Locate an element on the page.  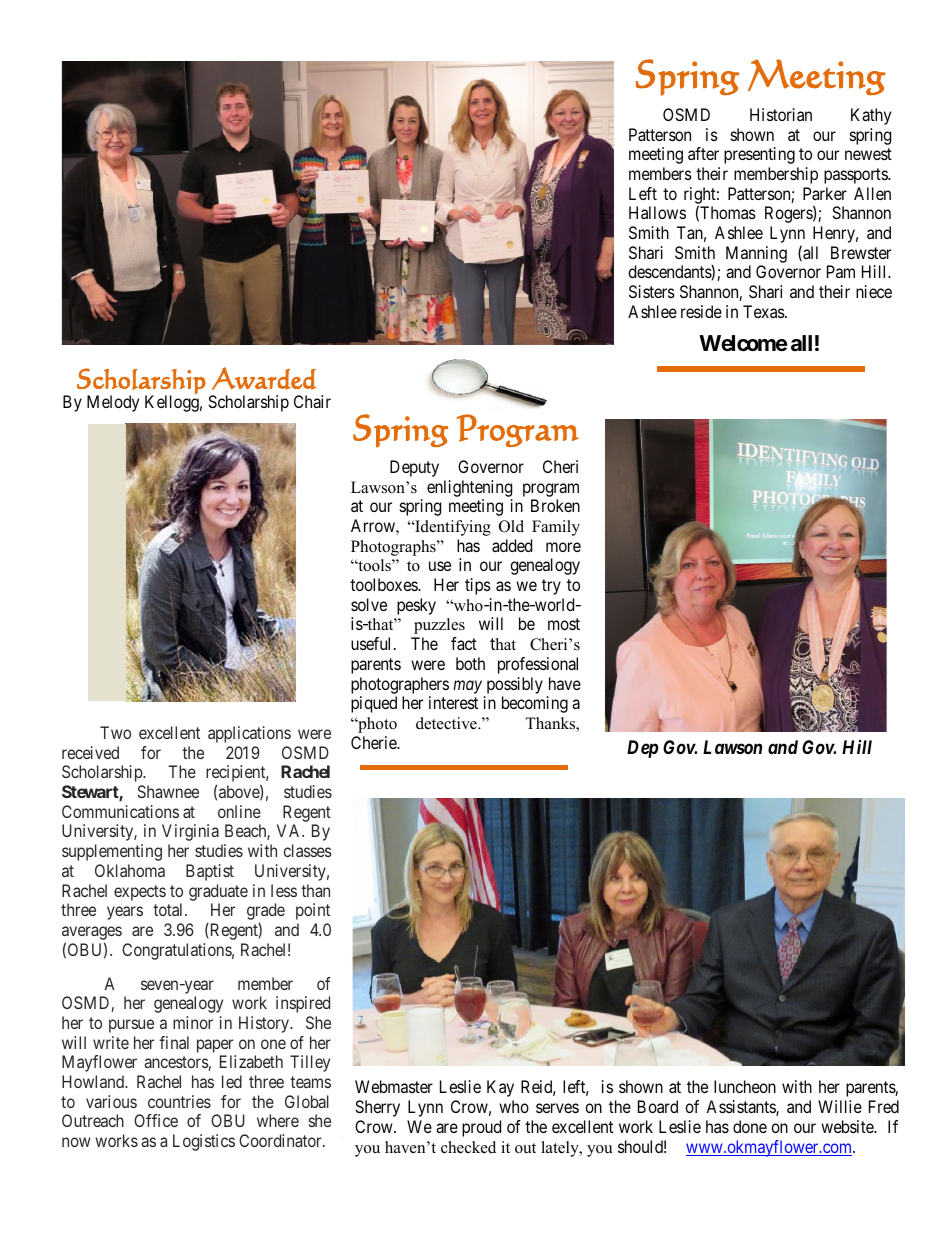
most is located at coordinates (564, 624).
